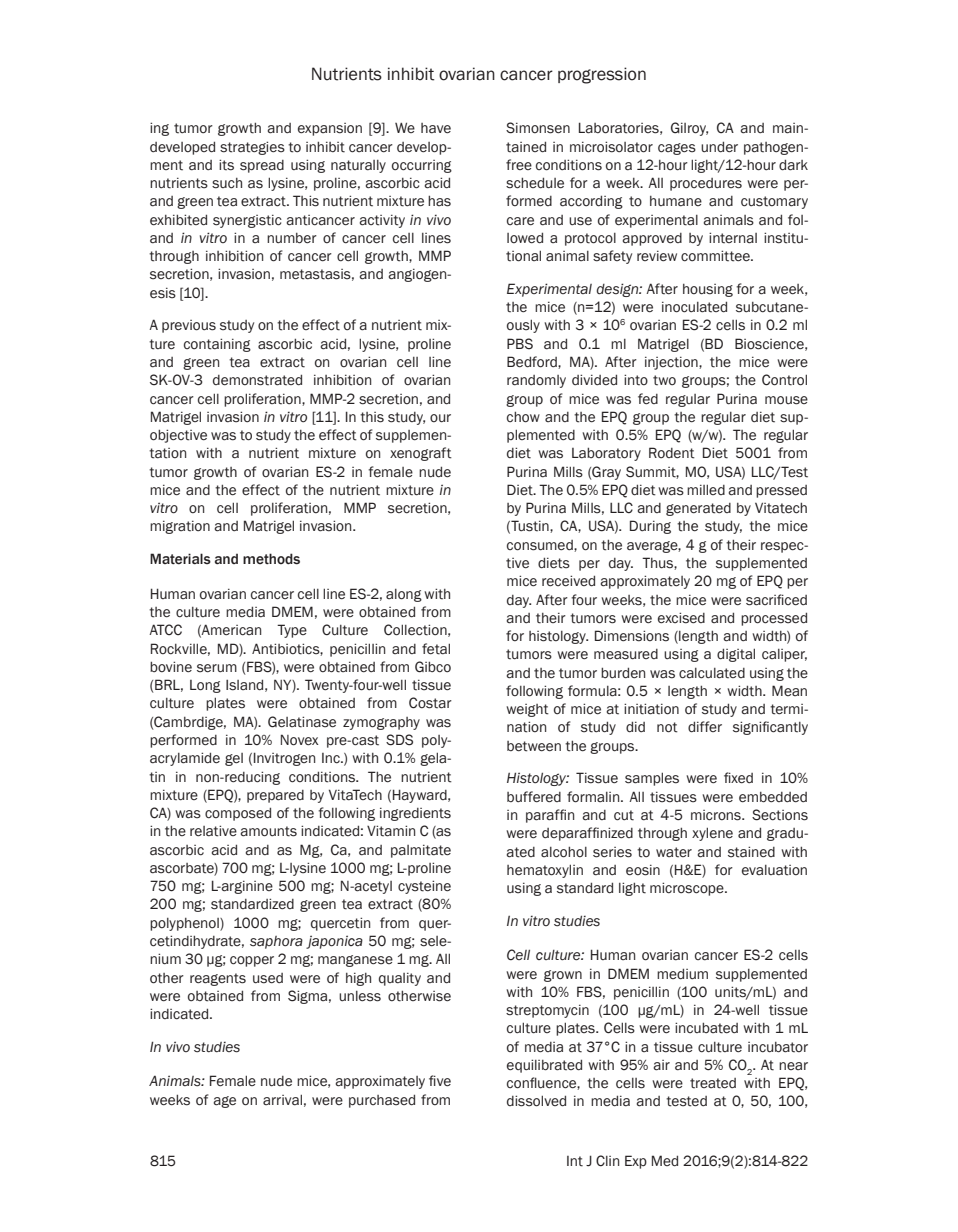 The width and height of the document is (958, 1232). What do you see at coordinates (252, 148) in the document?
I see `strategies` at bounding box center [252, 148].
